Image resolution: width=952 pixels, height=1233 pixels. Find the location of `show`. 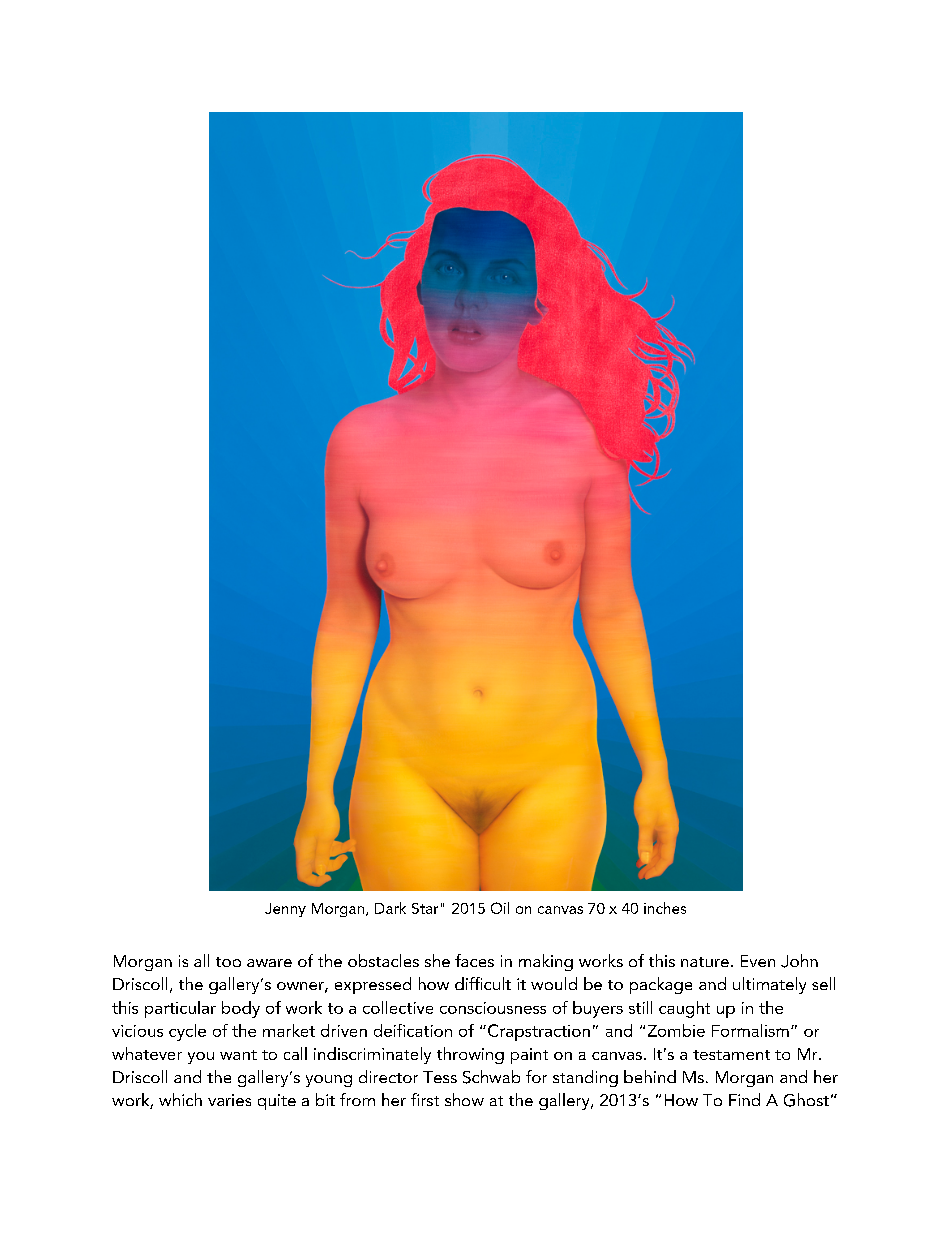

show is located at coordinates (464, 1099).
